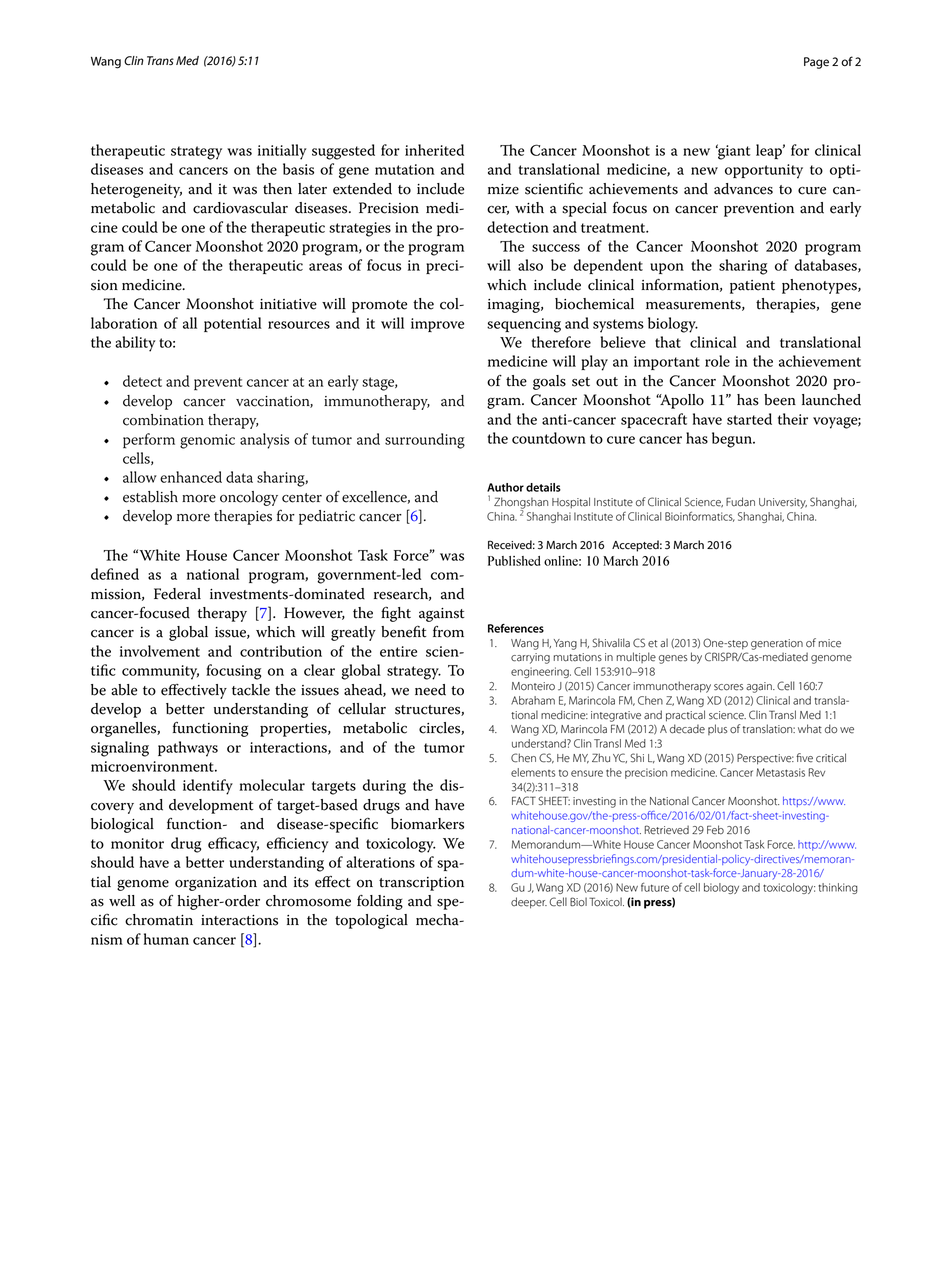  What do you see at coordinates (816, 63) in the screenshot?
I see `Page` at bounding box center [816, 63].
